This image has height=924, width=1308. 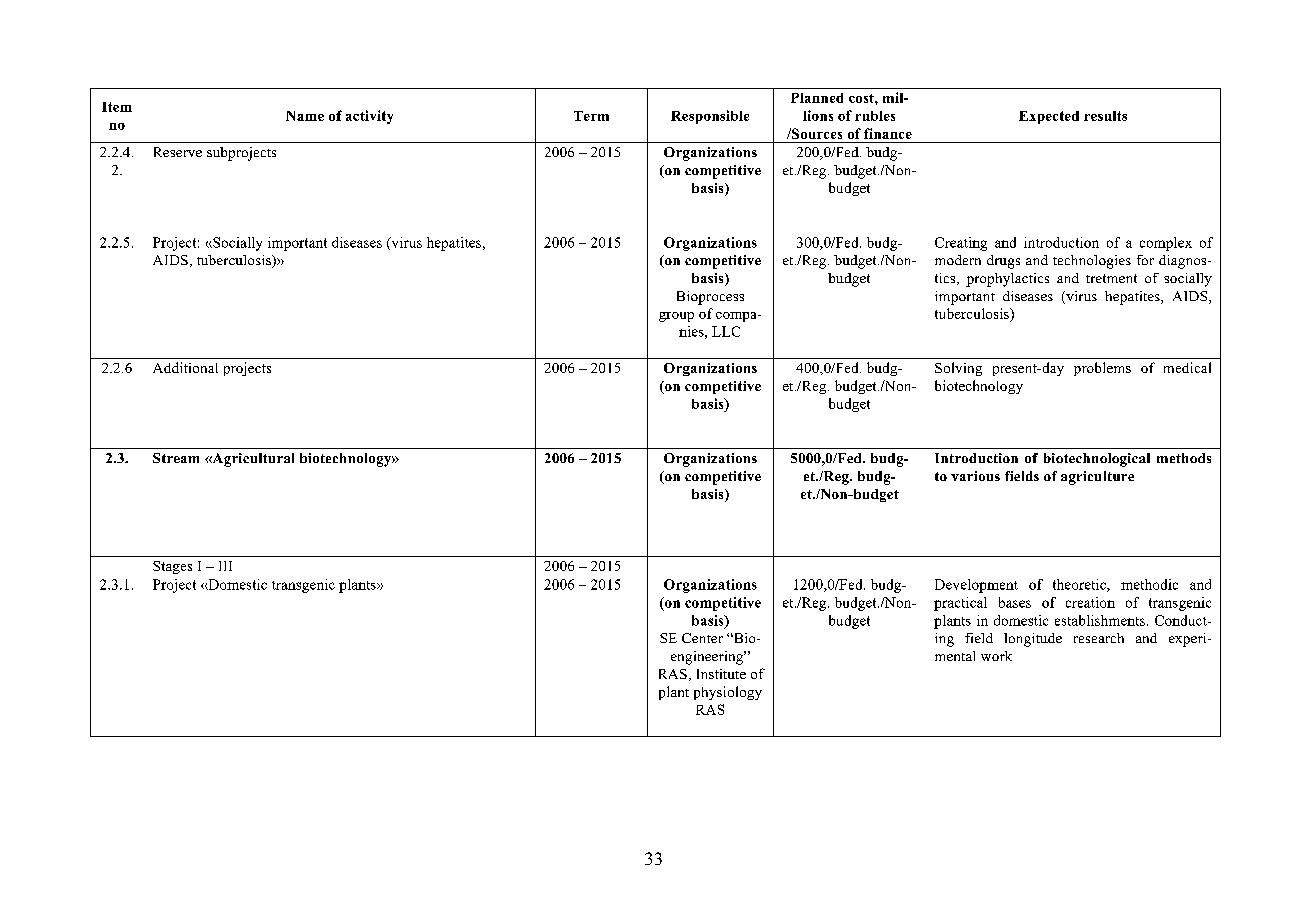 I want to click on various, so click(x=975, y=476).
